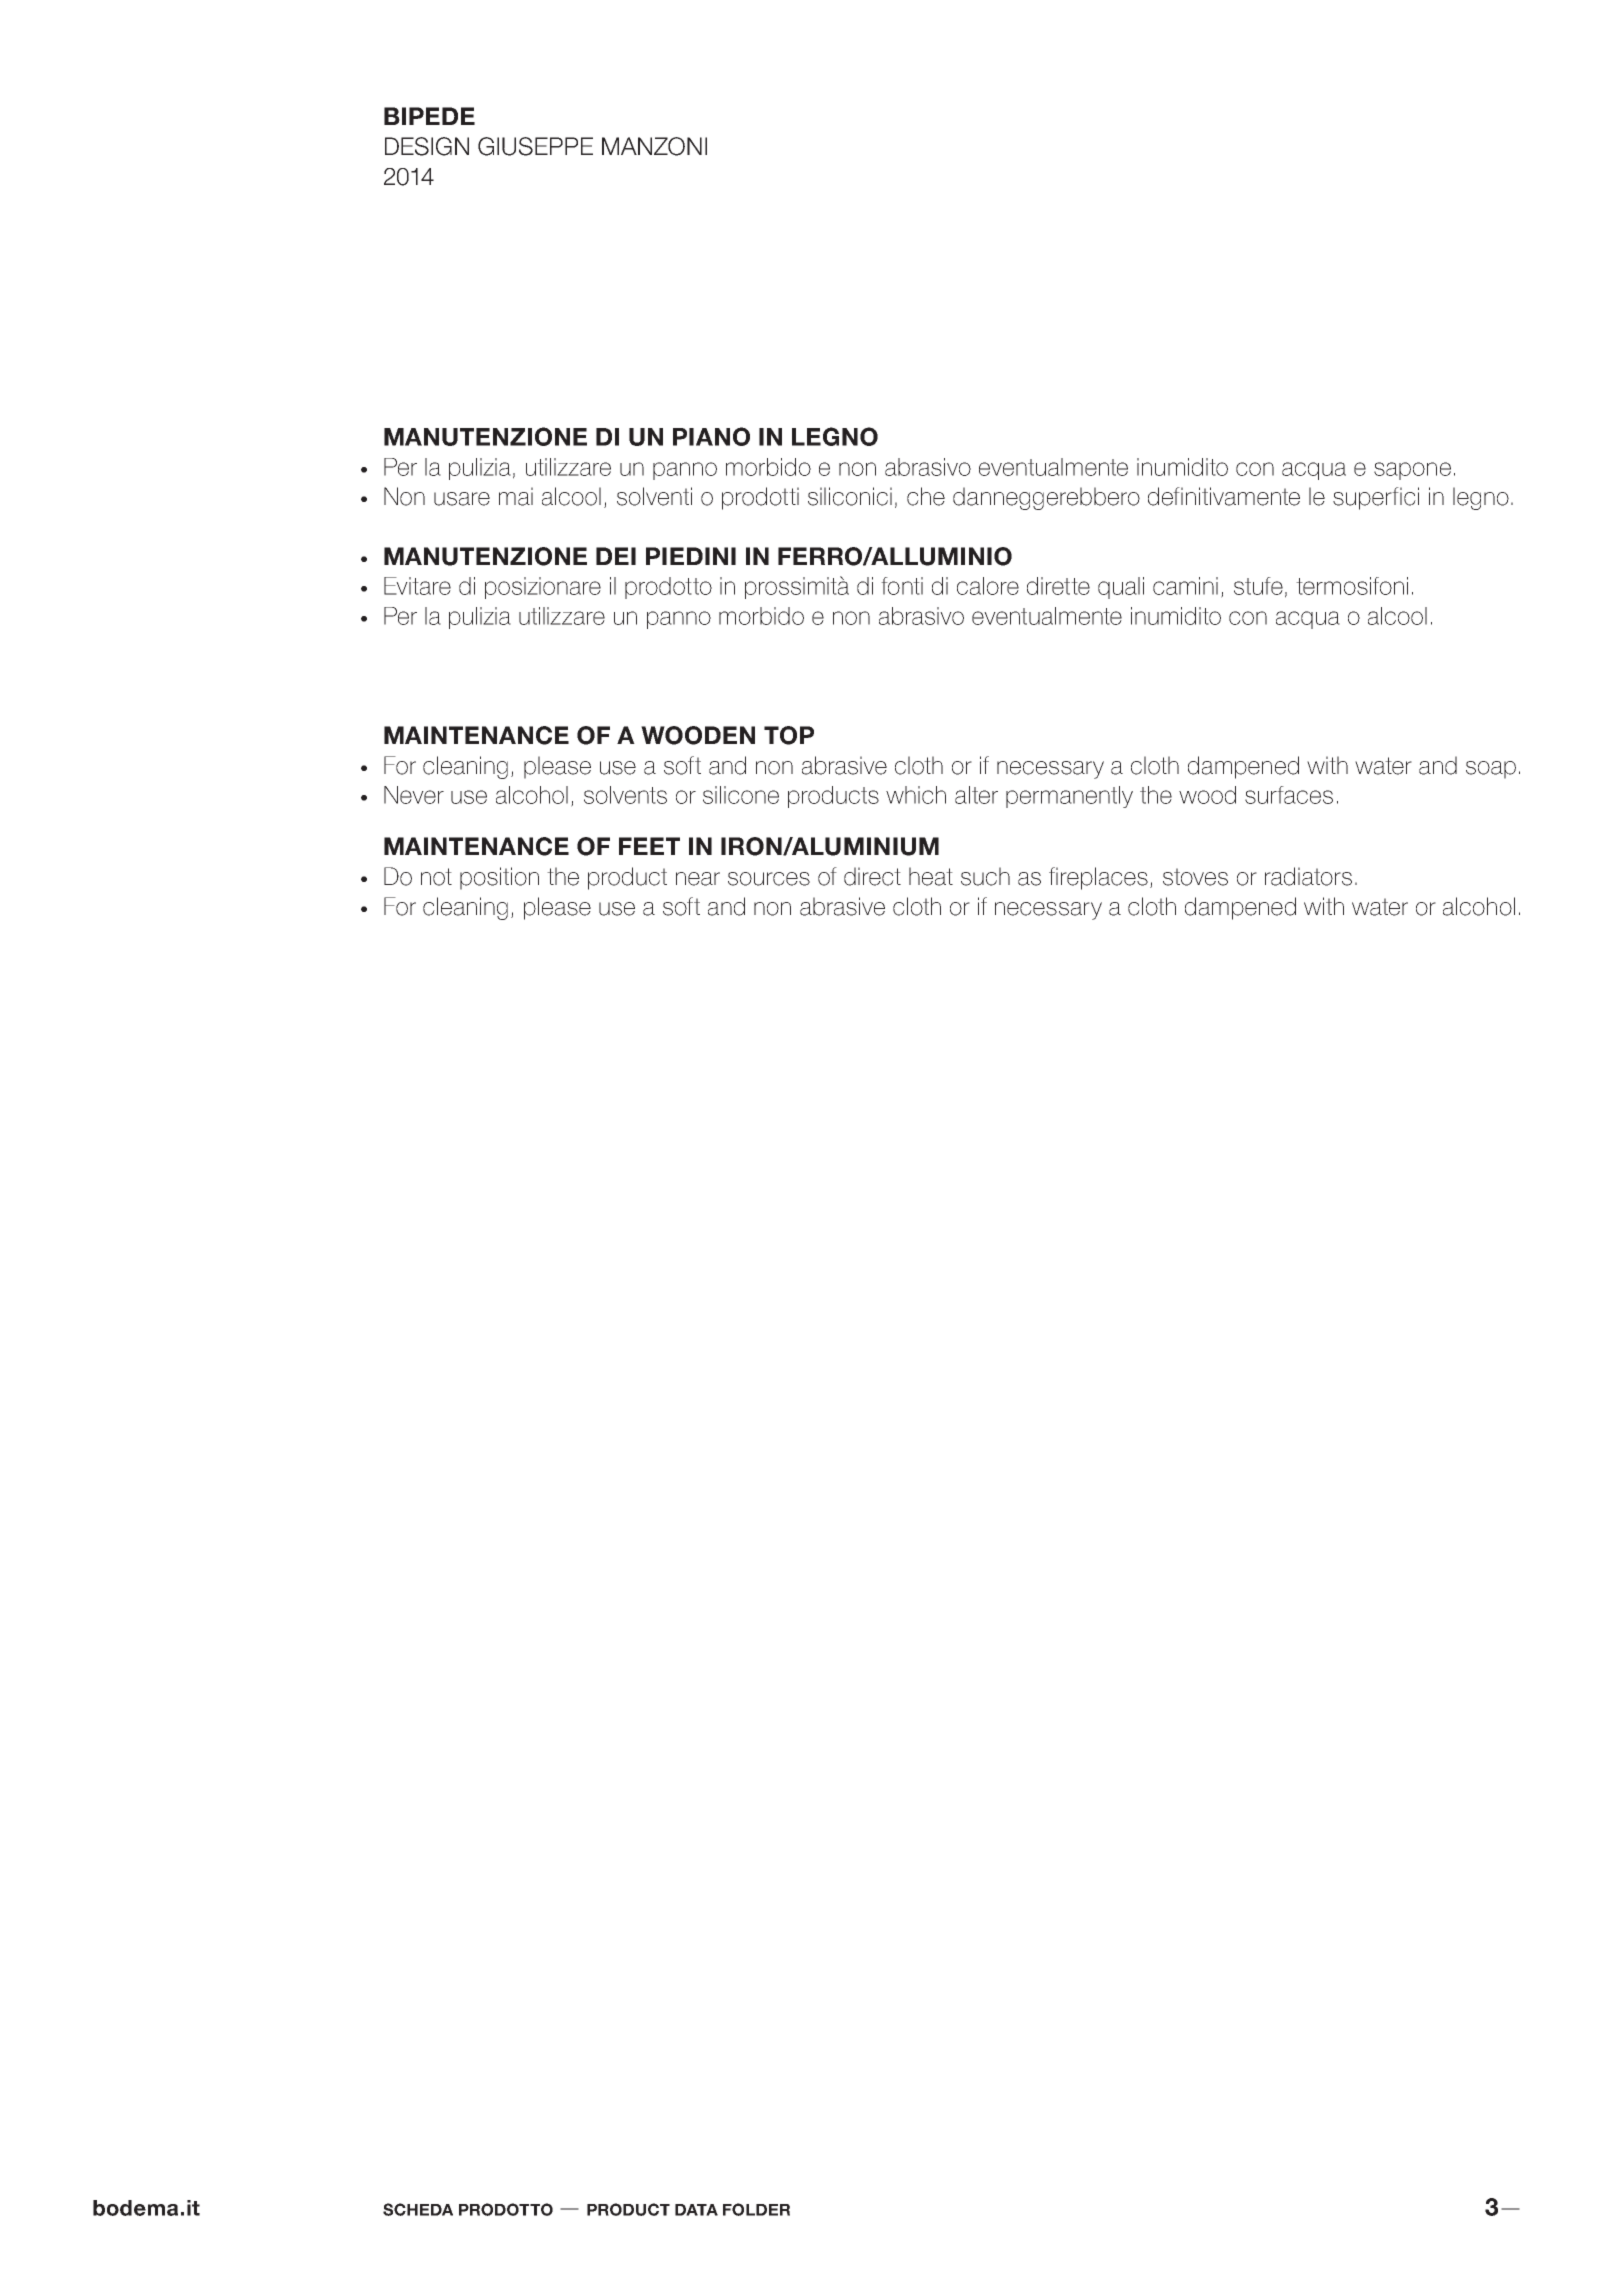  Describe the element at coordinates (535, 146) in the page. I see `GIUSEPPE` at that location.
